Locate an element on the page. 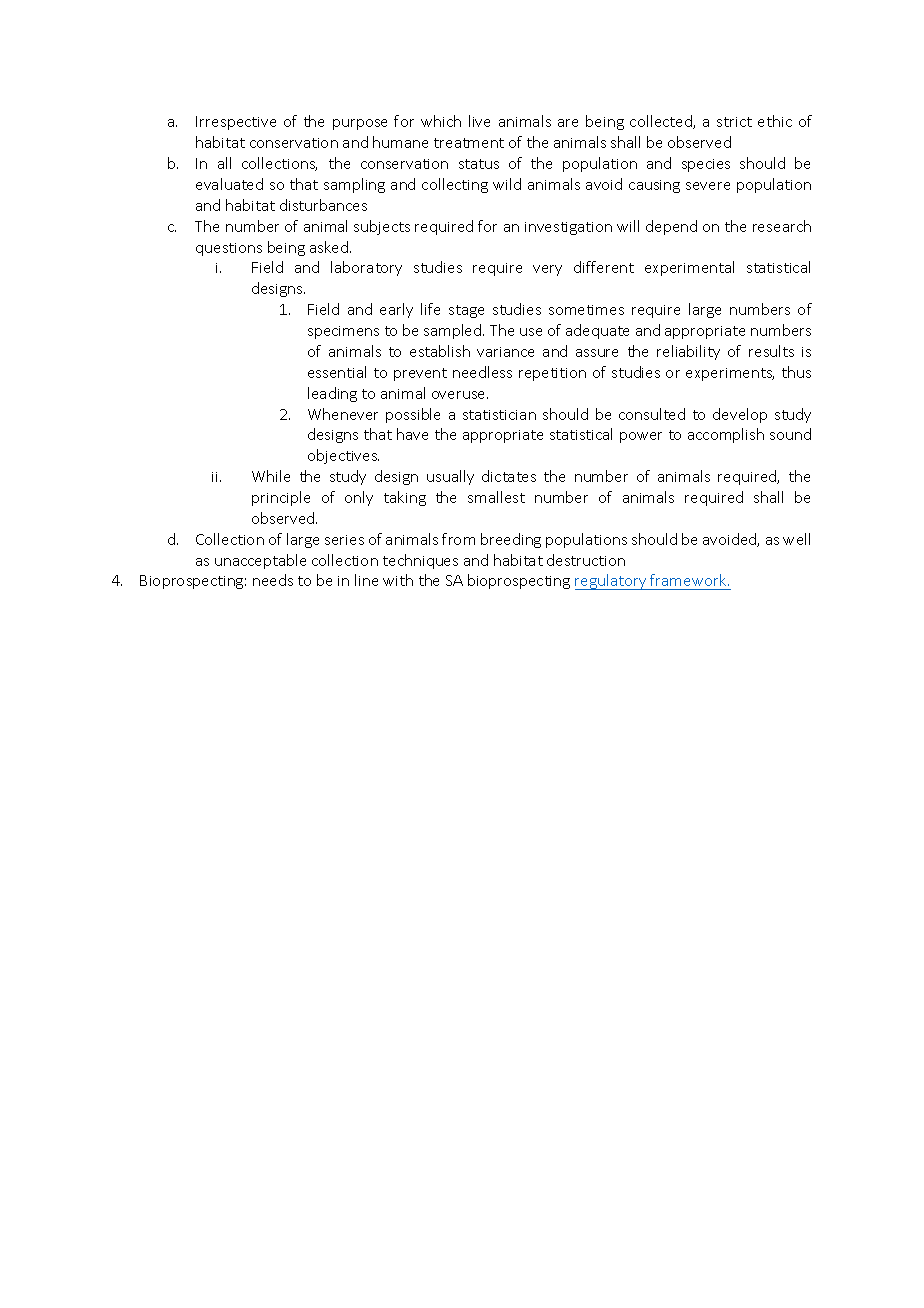 This page has height=1308, width=924. experimental is located at coordinates (689, 268).
